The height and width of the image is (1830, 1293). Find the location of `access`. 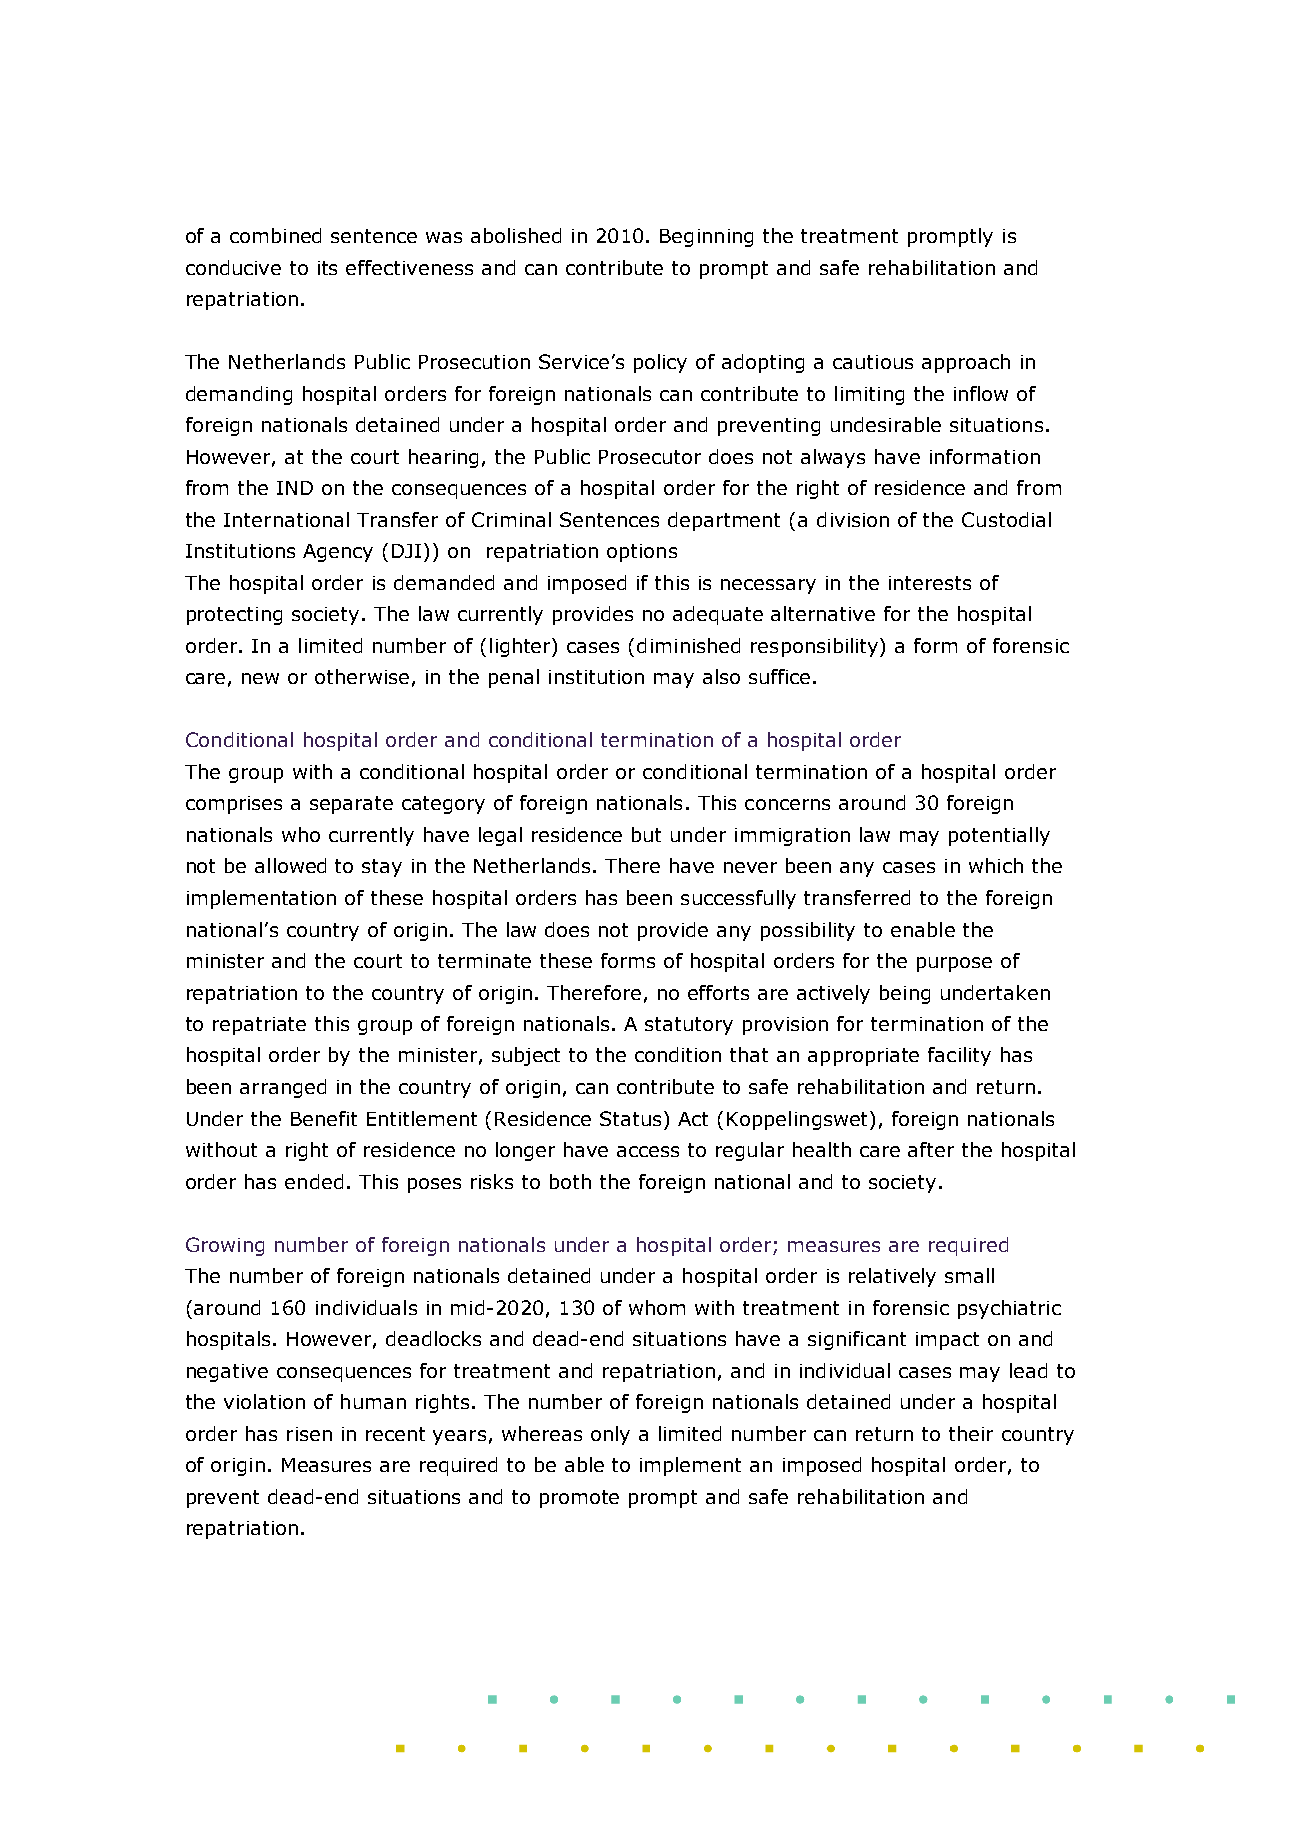

access is located at coordinates (648, 1151).
